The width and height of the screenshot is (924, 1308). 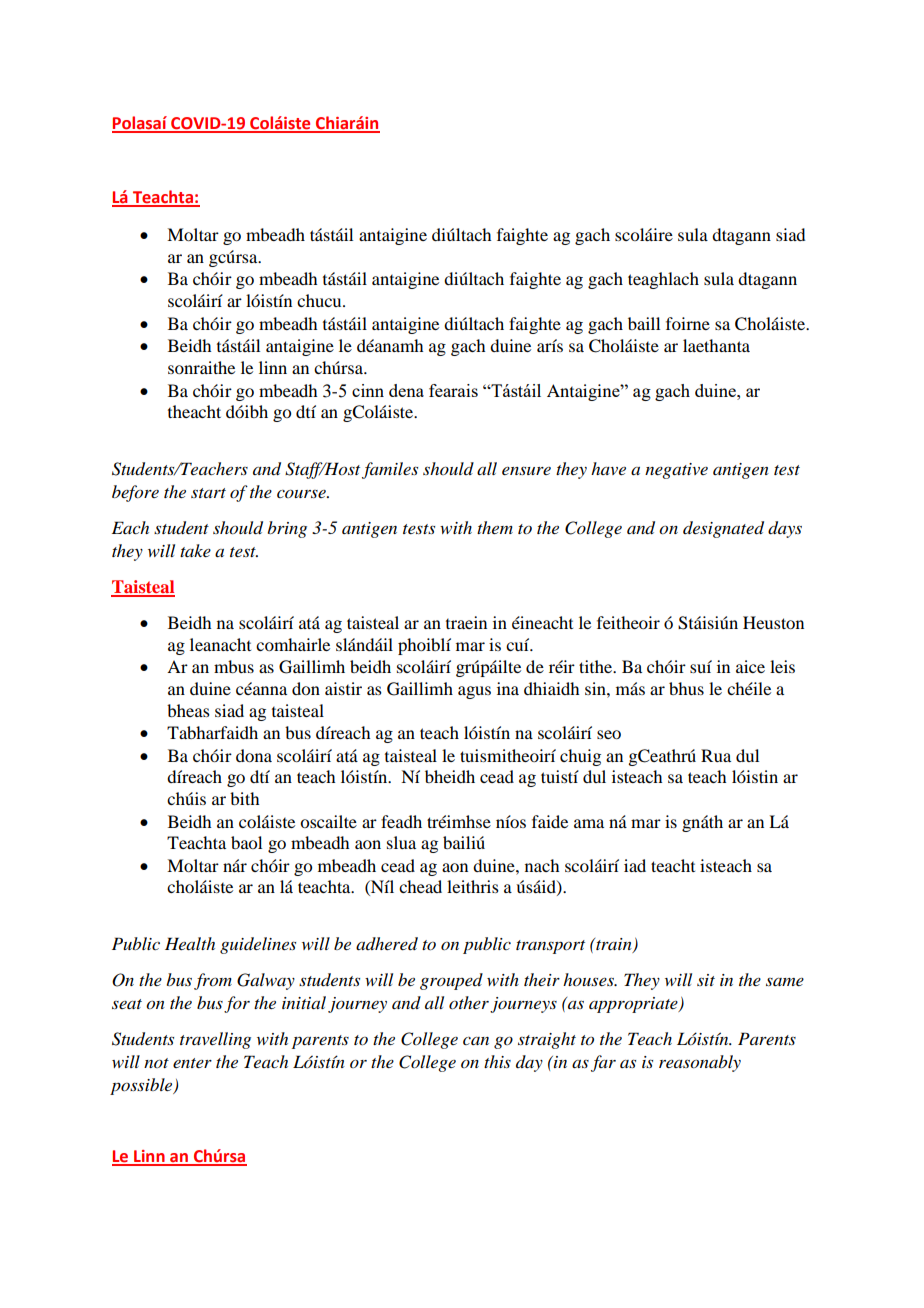 What do you see at coordinates (508, 688) in the screenshot?
I see `ina` at bounding box center [508, 688].
